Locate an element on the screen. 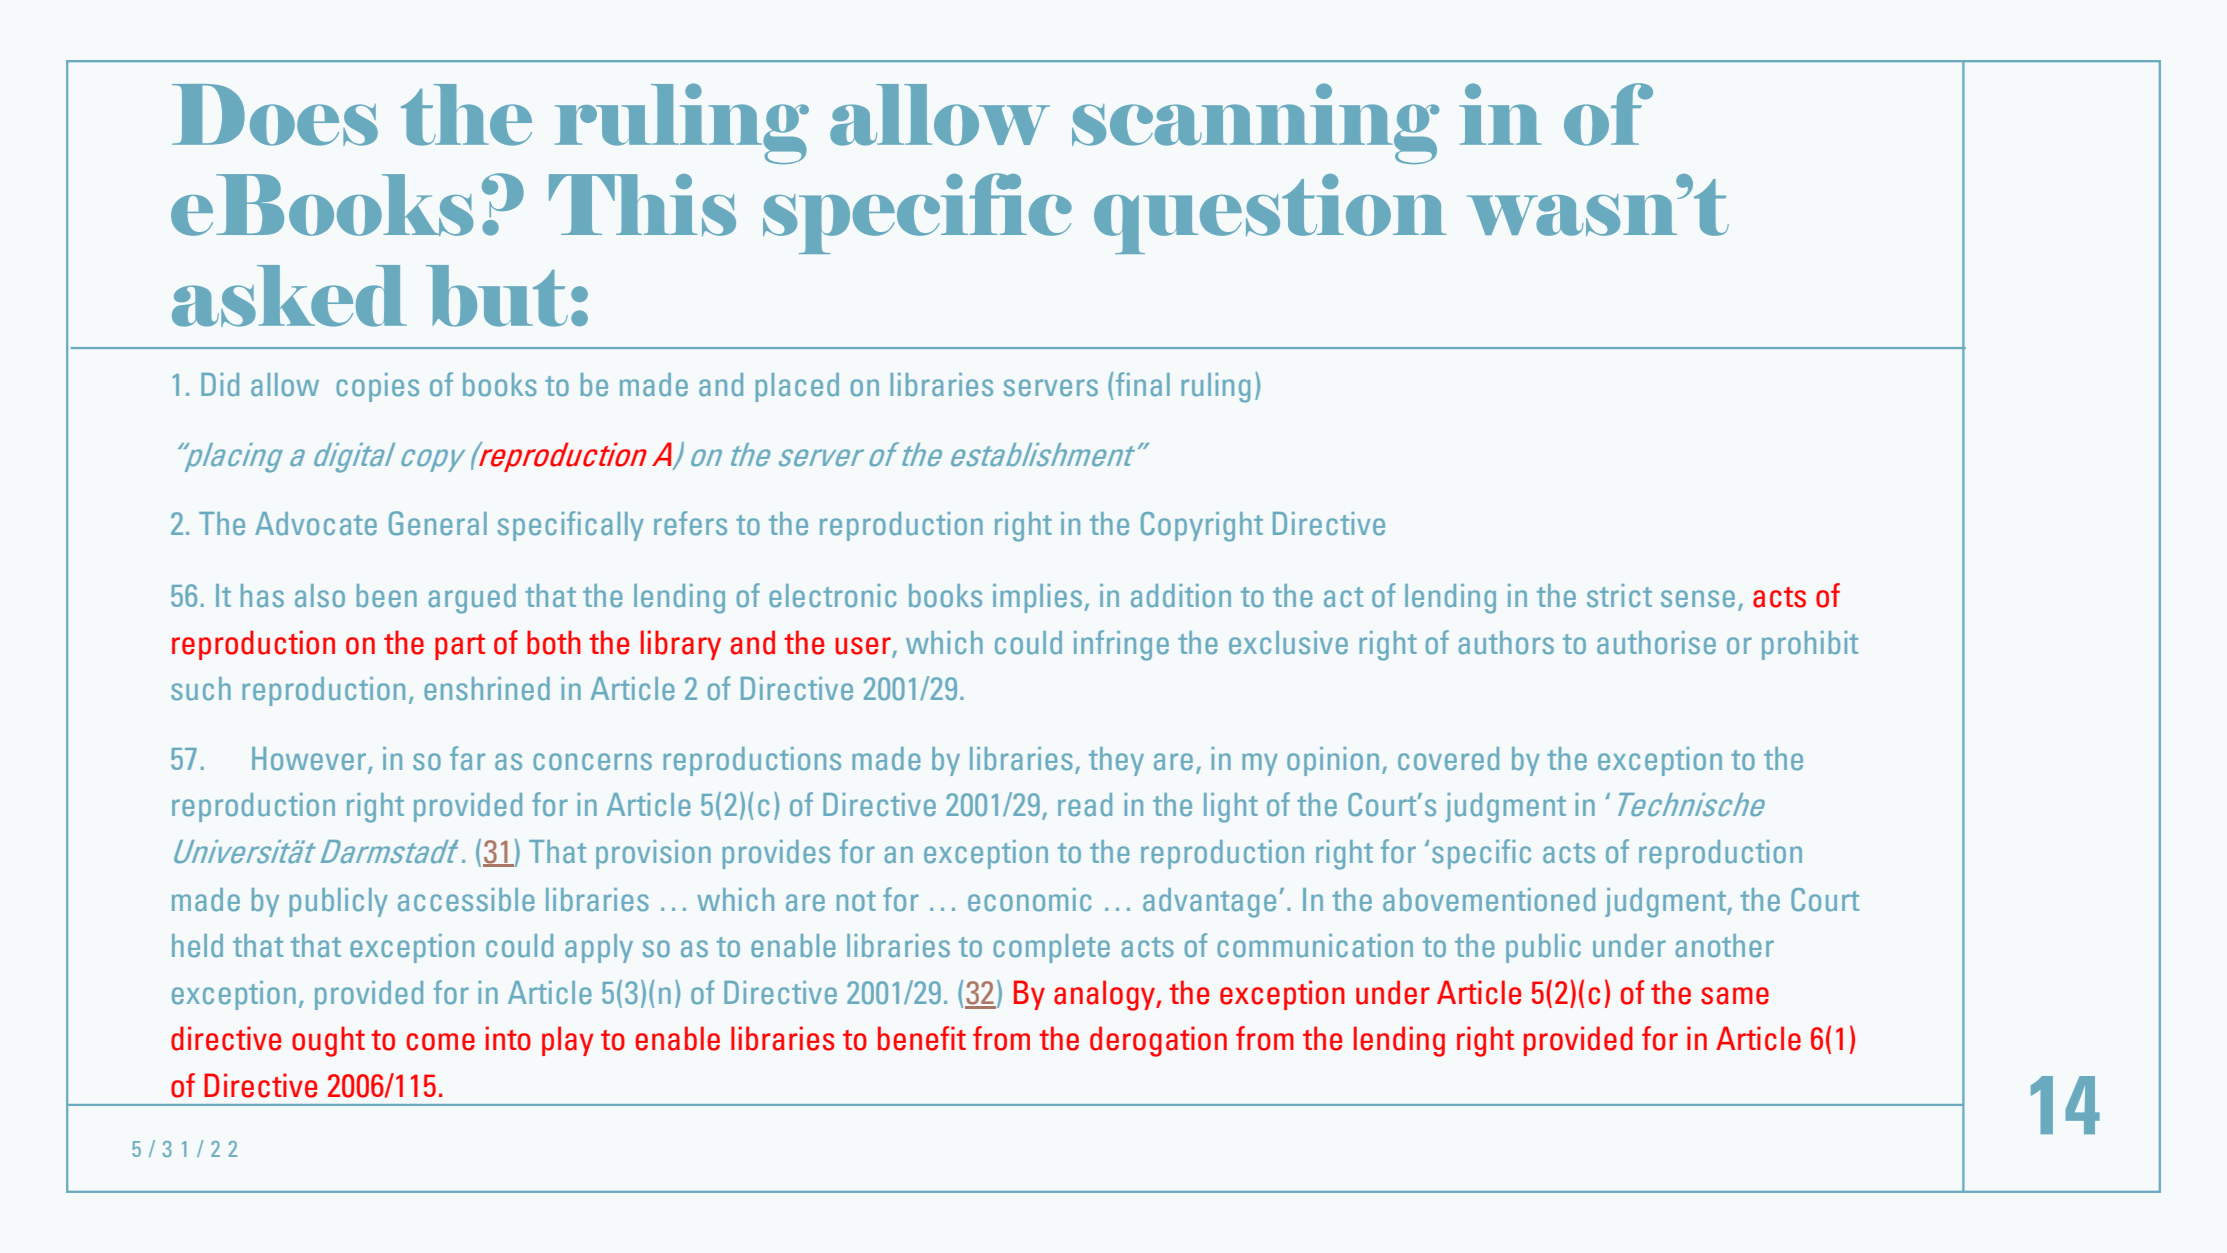 This screenshot has width=2227, height=1253. come is located at coordinates (440, 1042).
